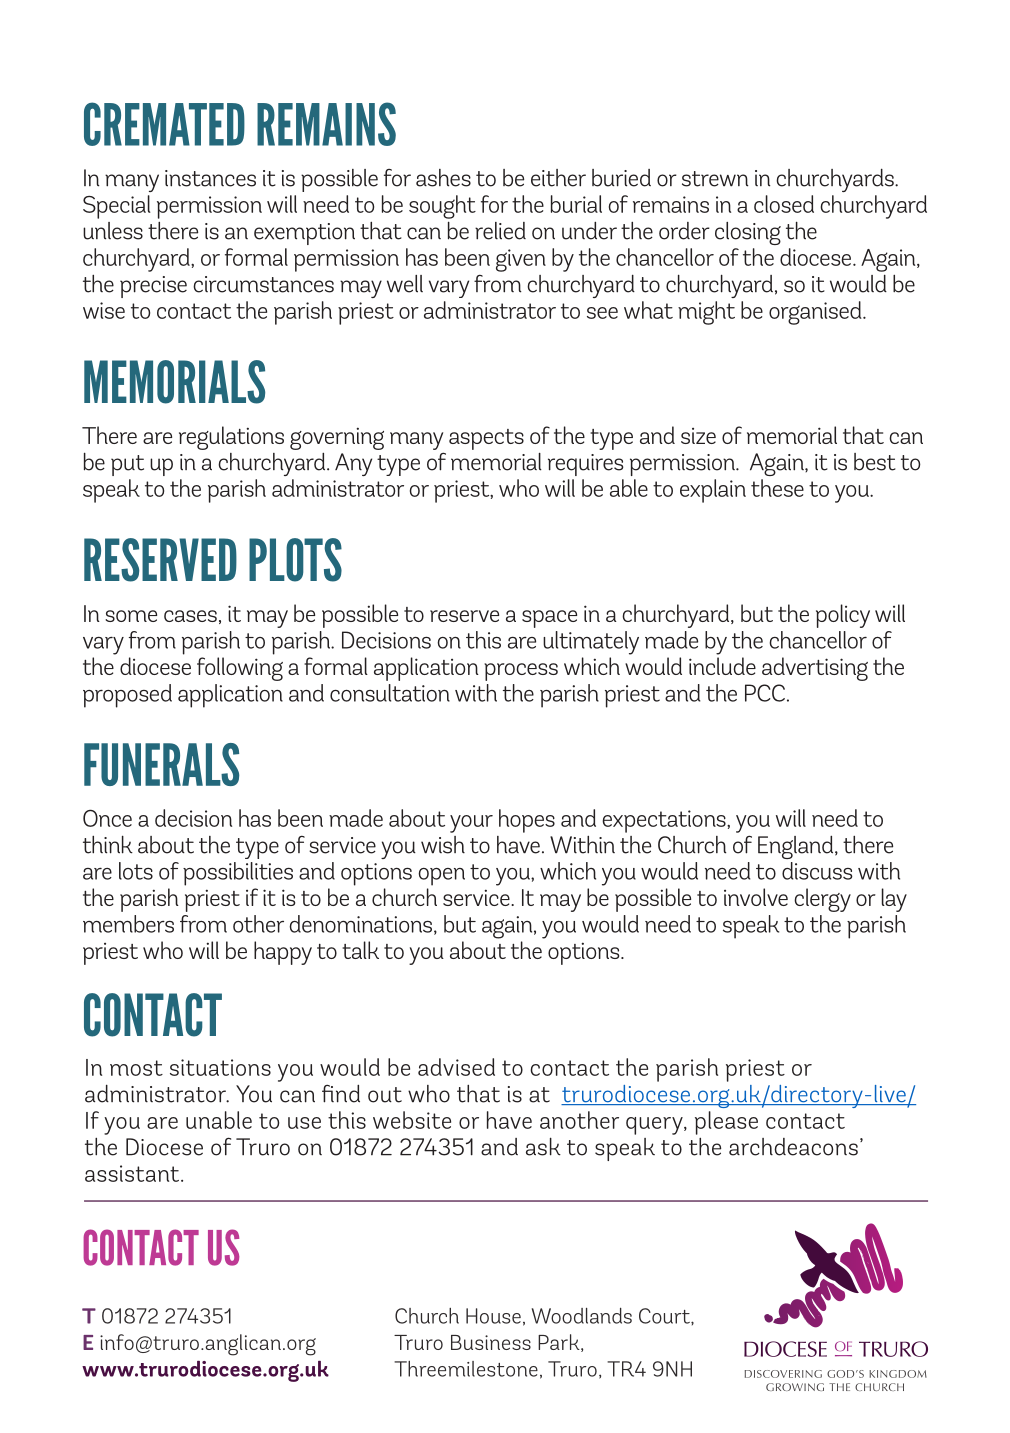 This image has width=1010, height=1433. I want to click on House, so click(493, 1316).
